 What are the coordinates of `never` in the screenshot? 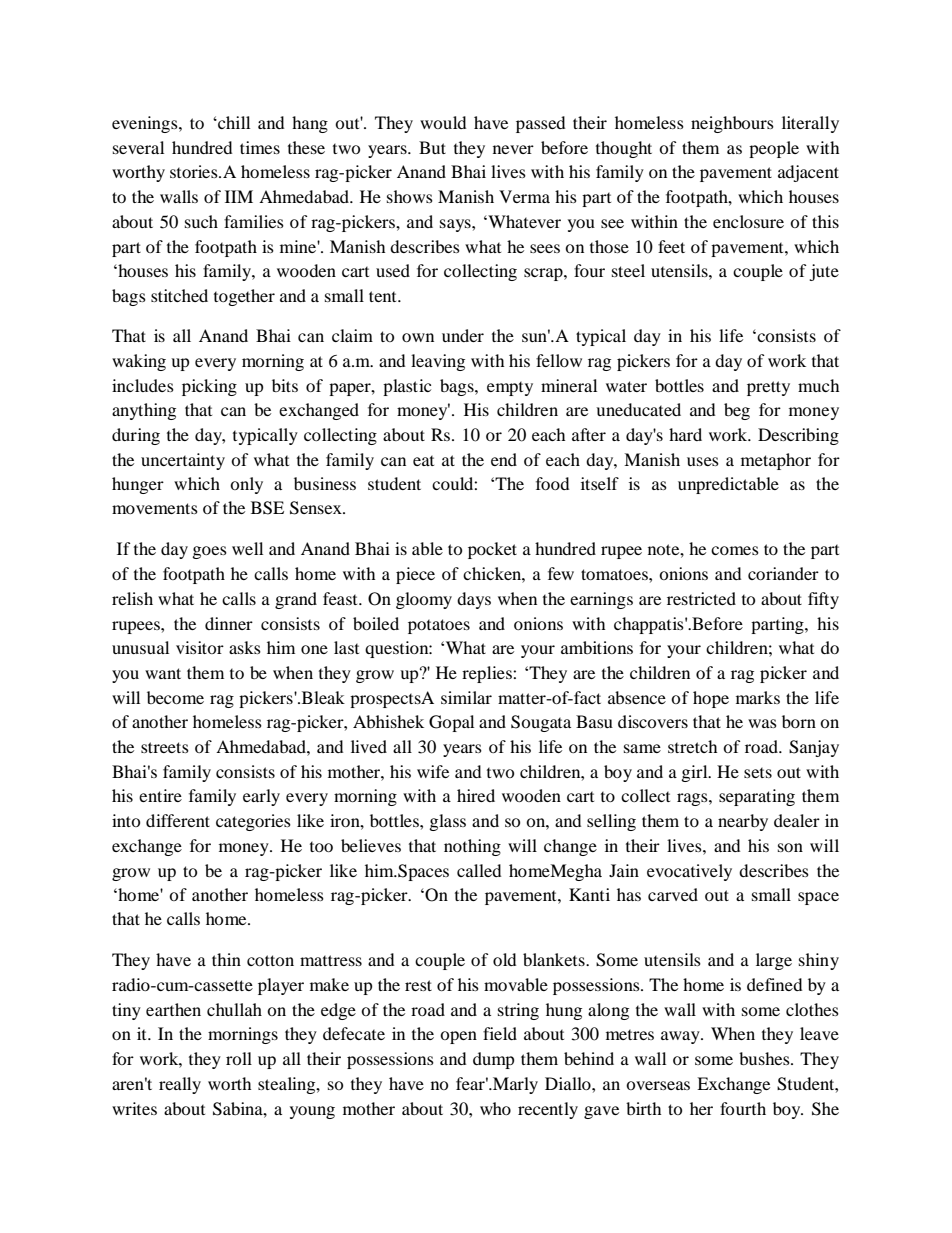 It's located at (513, 149).
